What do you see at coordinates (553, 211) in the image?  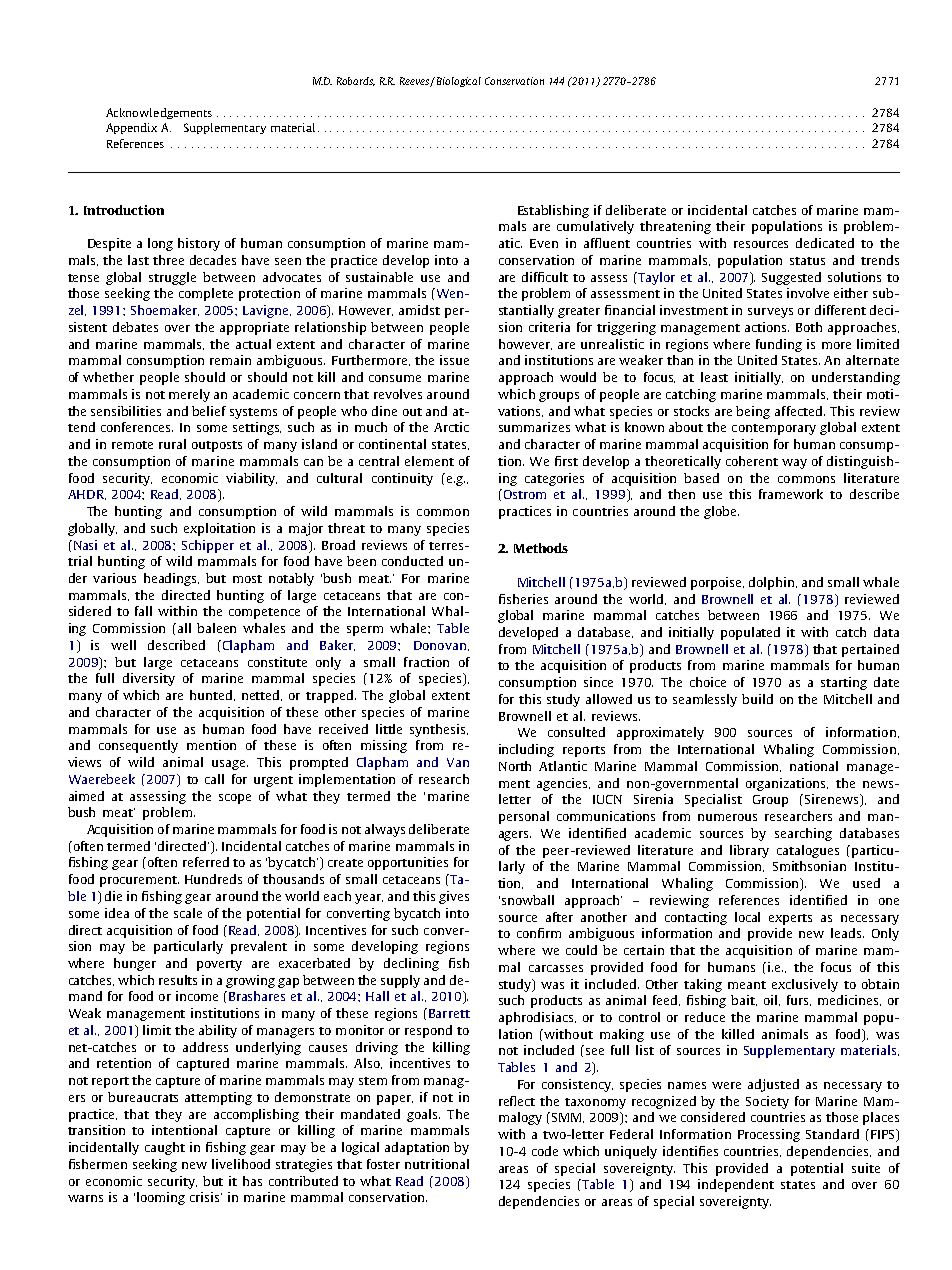 I see `Establishing` at bounding box center [553, 211].
